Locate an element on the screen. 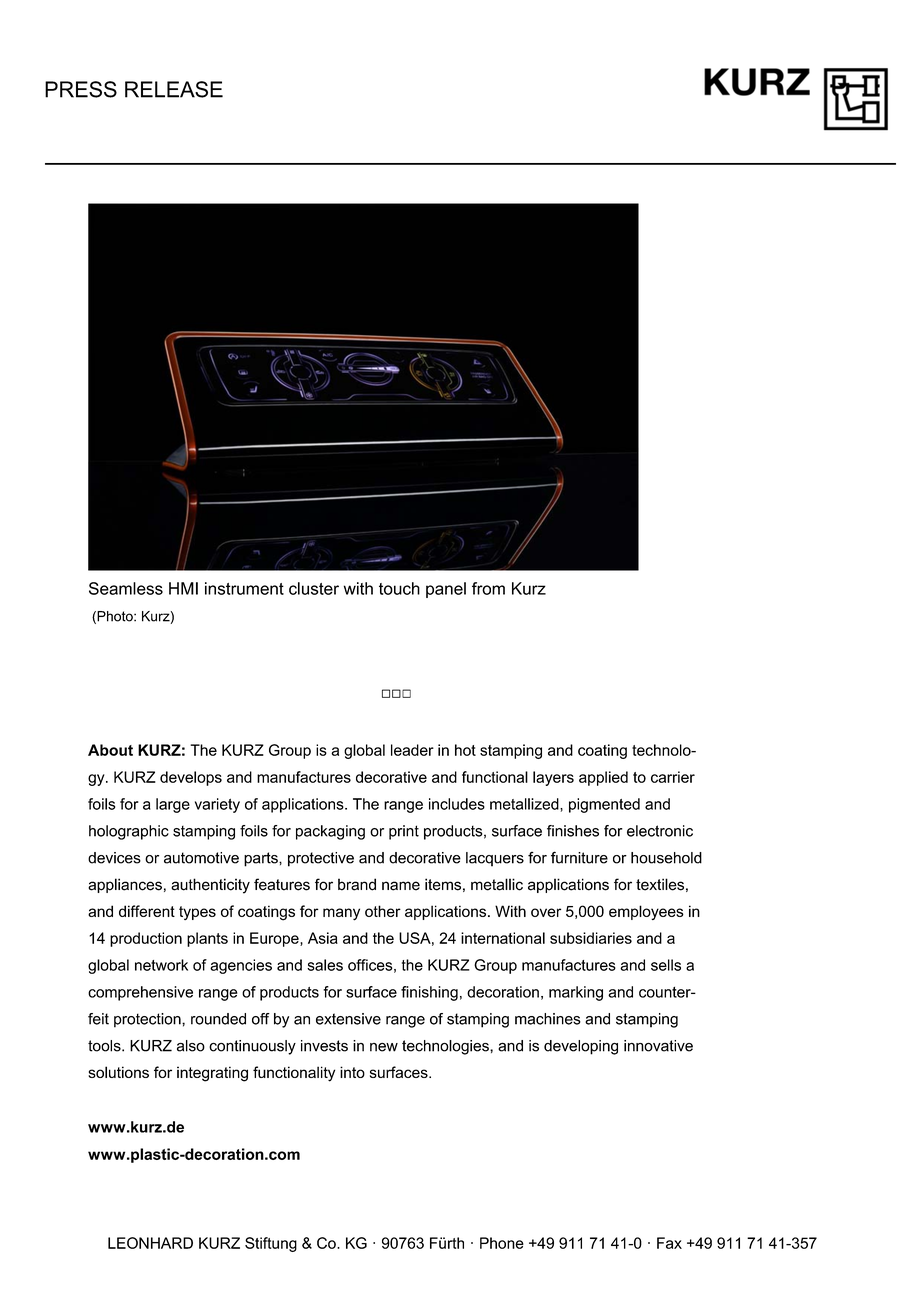 The image size is (924, 1308). RELEASE is located at coordinates (174, 89).
